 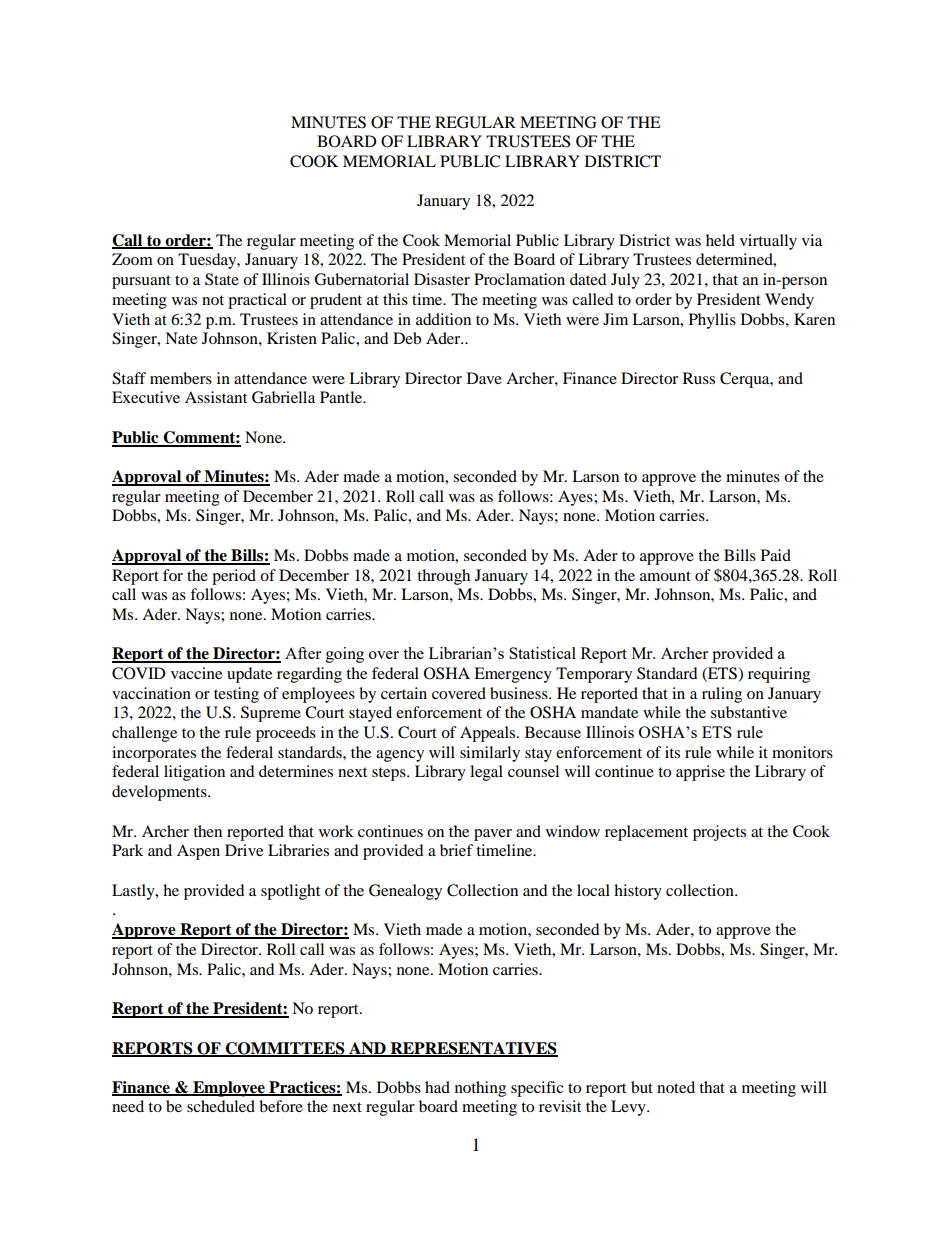 What do you see at coordinates (221, 1106) in the page?
I see `scheduled` at bounding box center [221, 1106].
